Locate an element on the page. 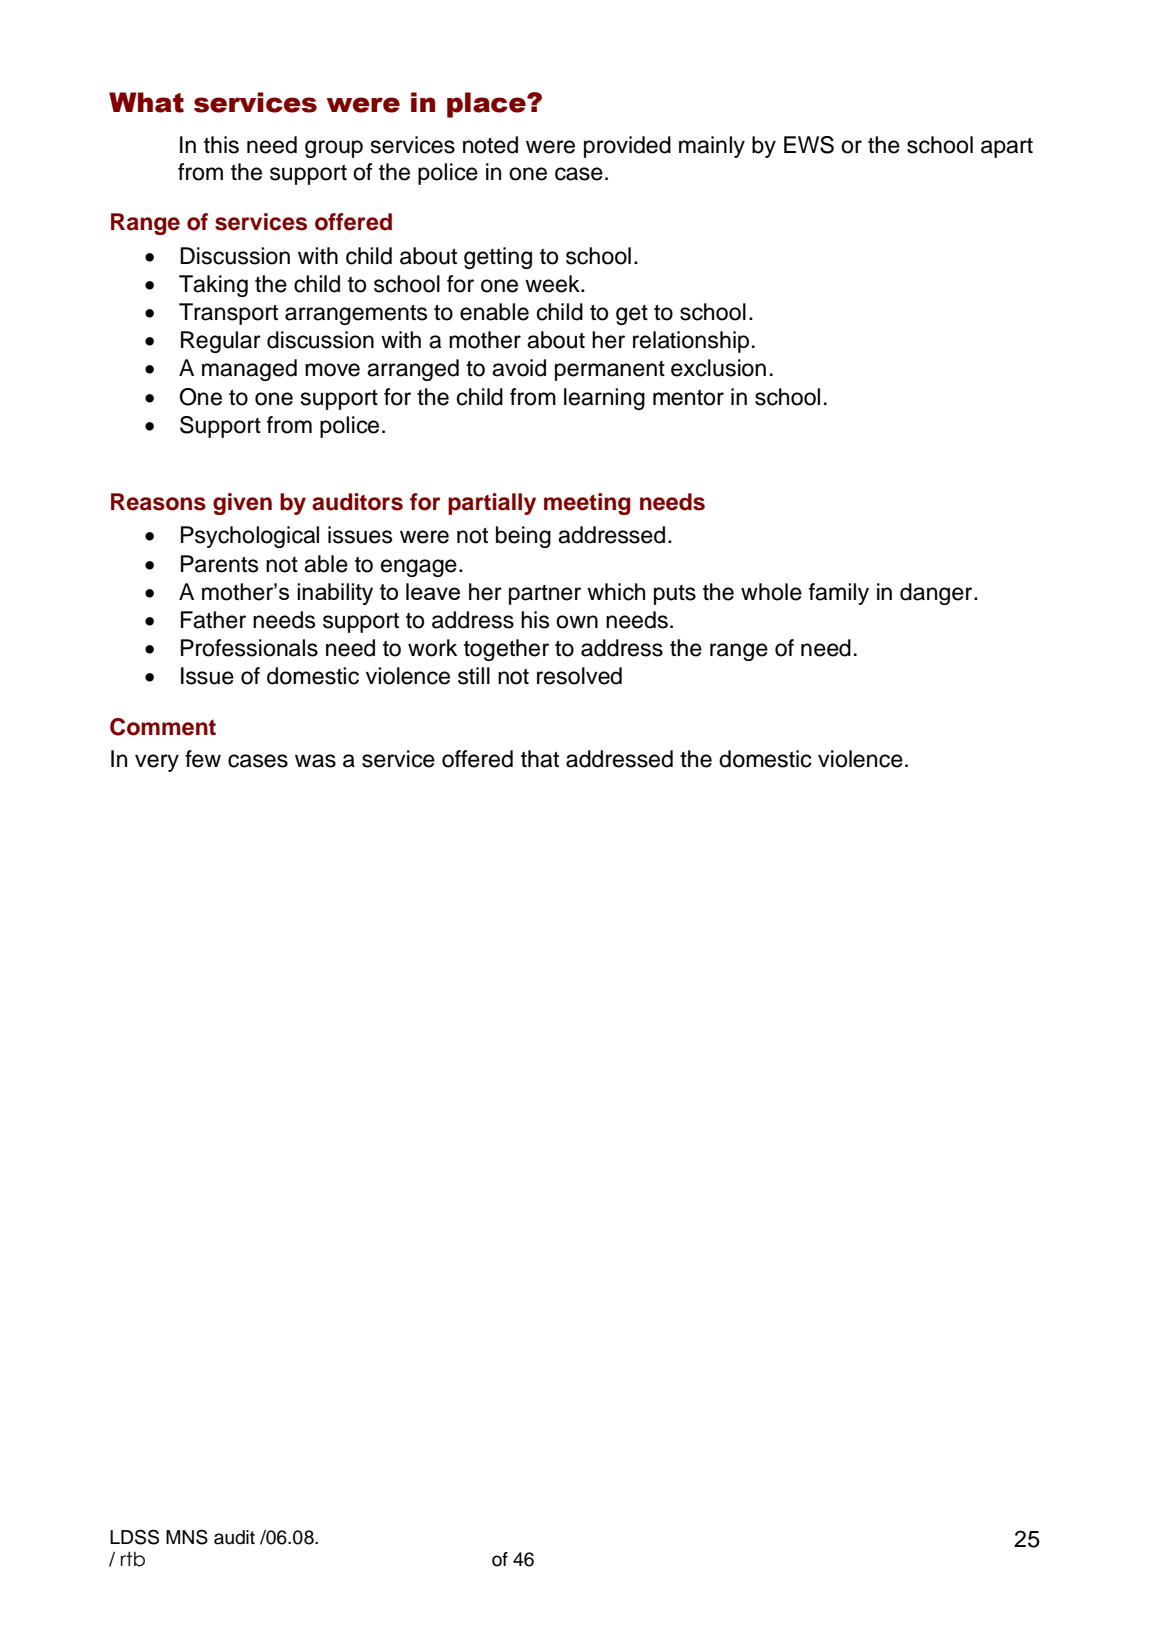 The width and height of the image is (1149, 1625). this is located at coordinates (221, 145).
